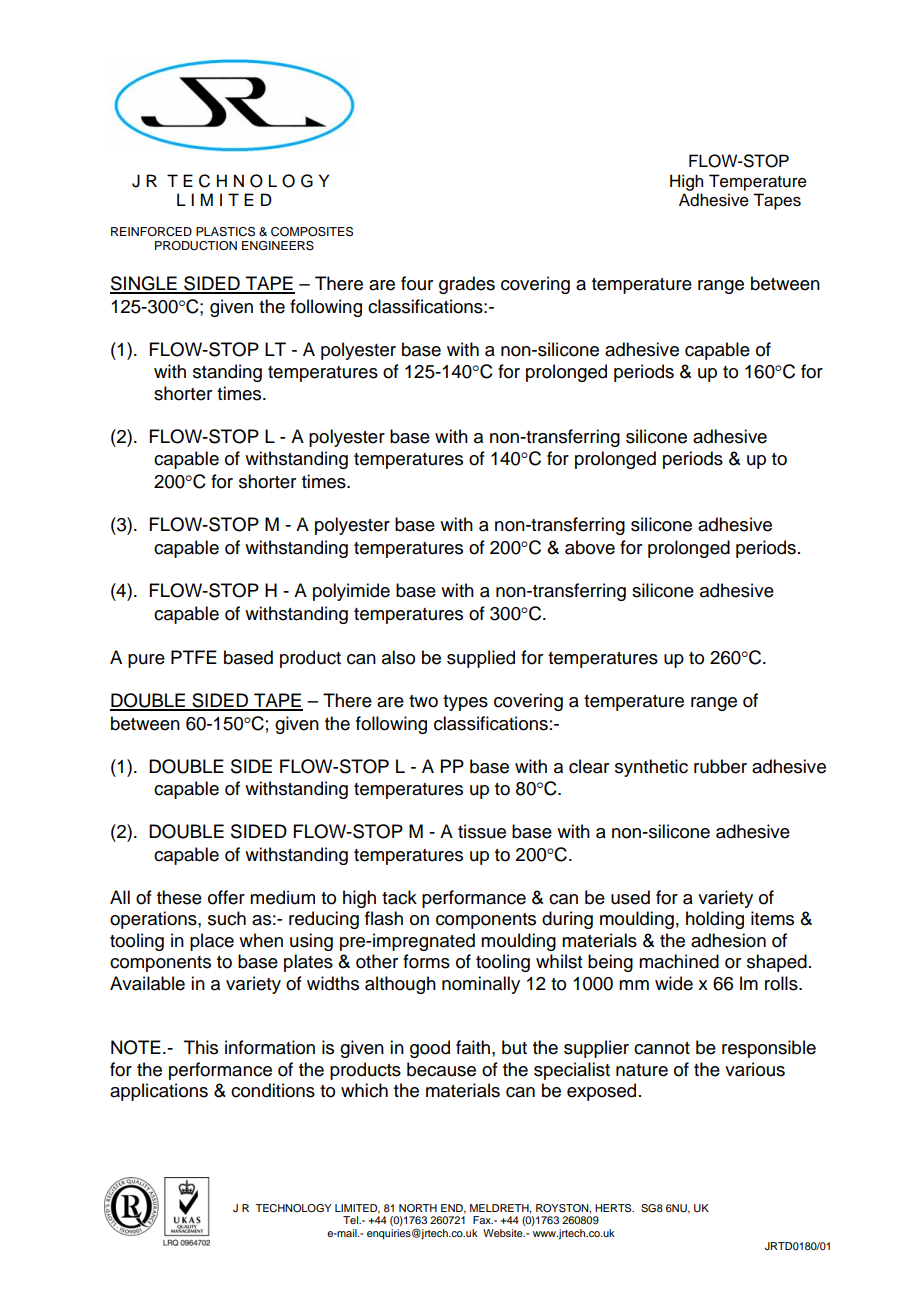 This screenshot has height=1308, width=924. What do you see at coordinates (590, 547) in the screenshot?
I see `above` at bounding box center [590, 547].
